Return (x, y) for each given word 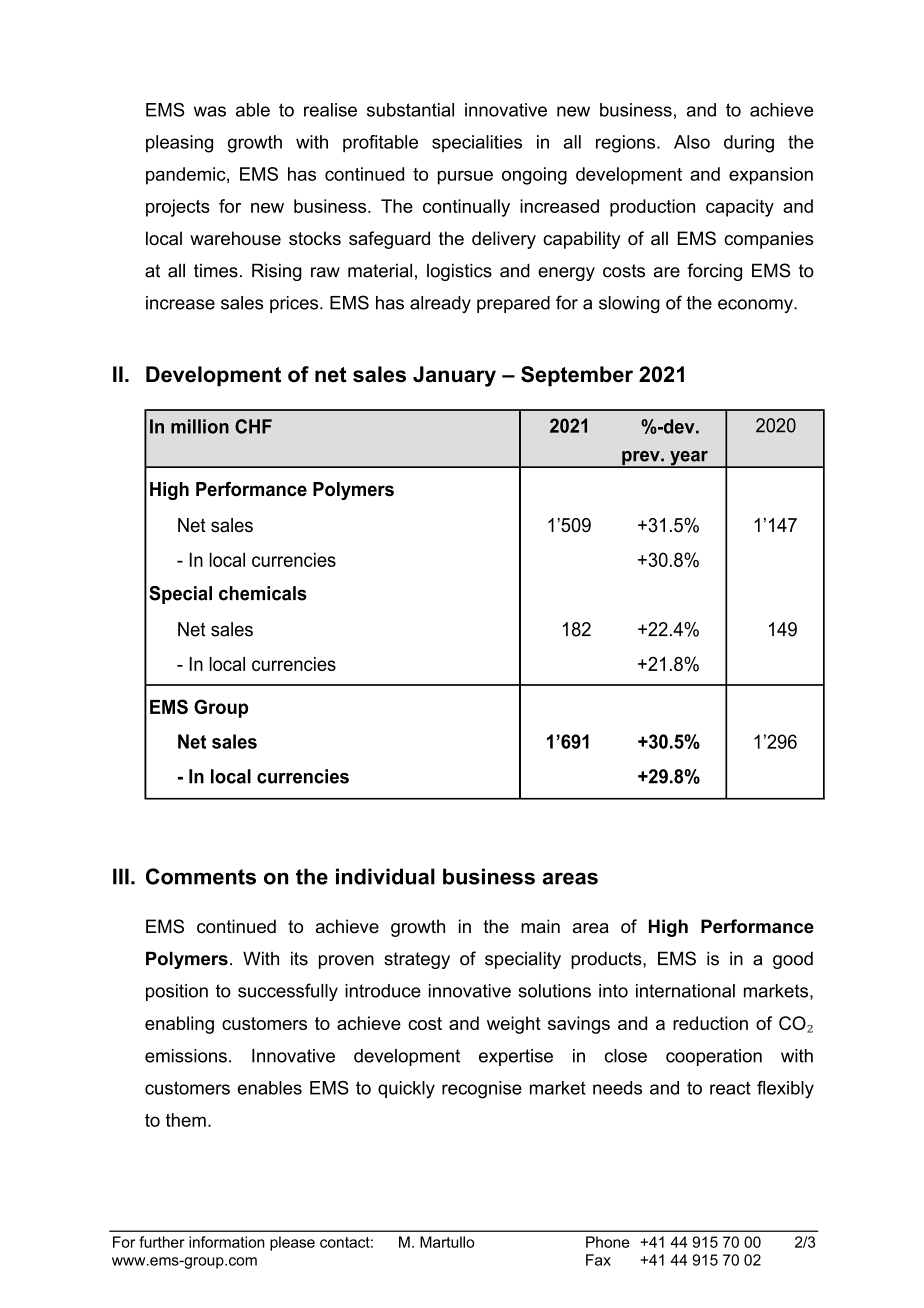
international (685, 991)
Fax (598, 1260)
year (689, 459)
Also (692, 142)
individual (385, 876)
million (200, 426)
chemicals (263, 593)
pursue (465, 177)
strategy (417, 960)
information (227, 1242)
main (540, 926)
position (177, 992)
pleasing (179, 144)
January (454, 376)
